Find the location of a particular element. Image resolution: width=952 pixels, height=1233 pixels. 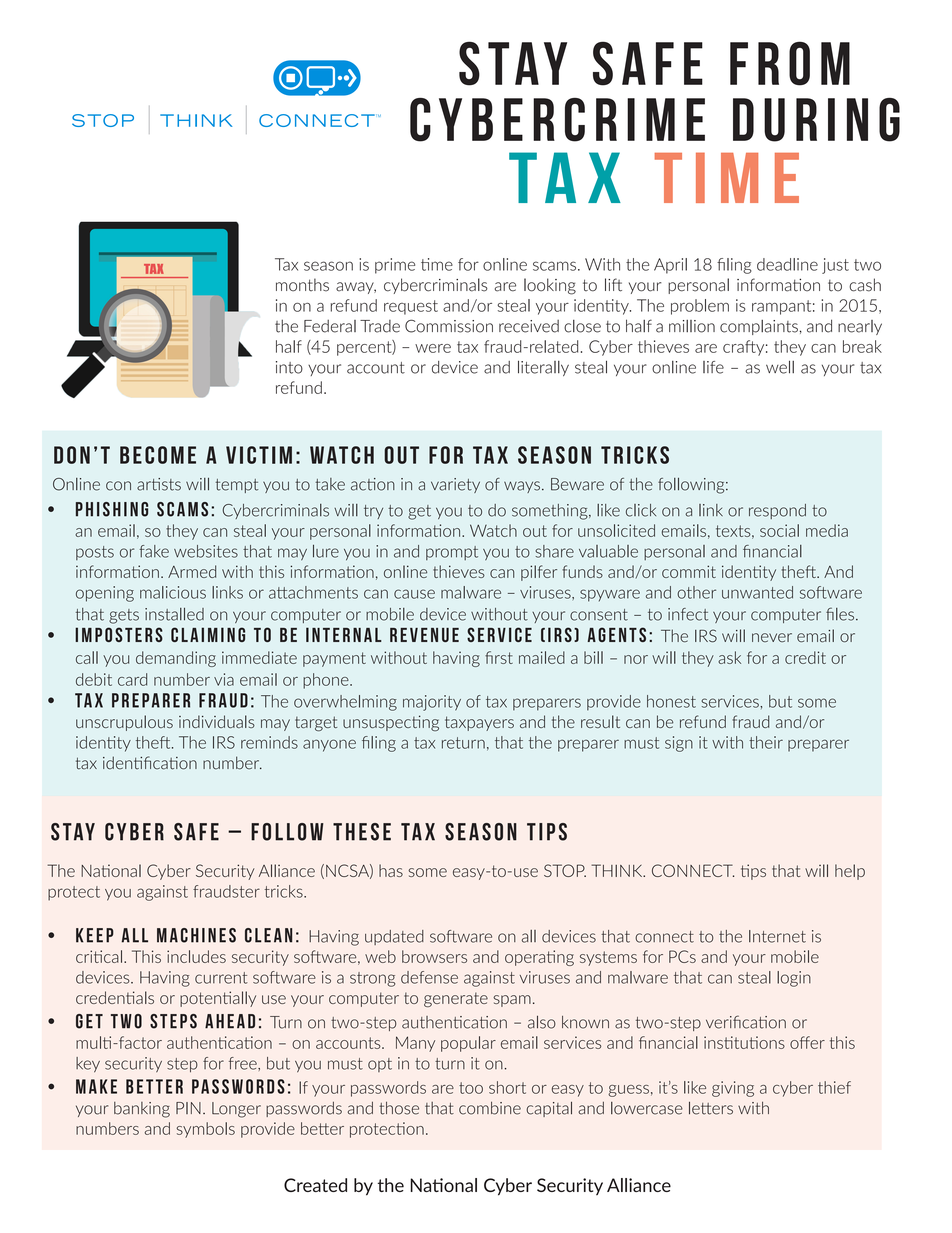

symbols is located at coordinates (205, 1130).
